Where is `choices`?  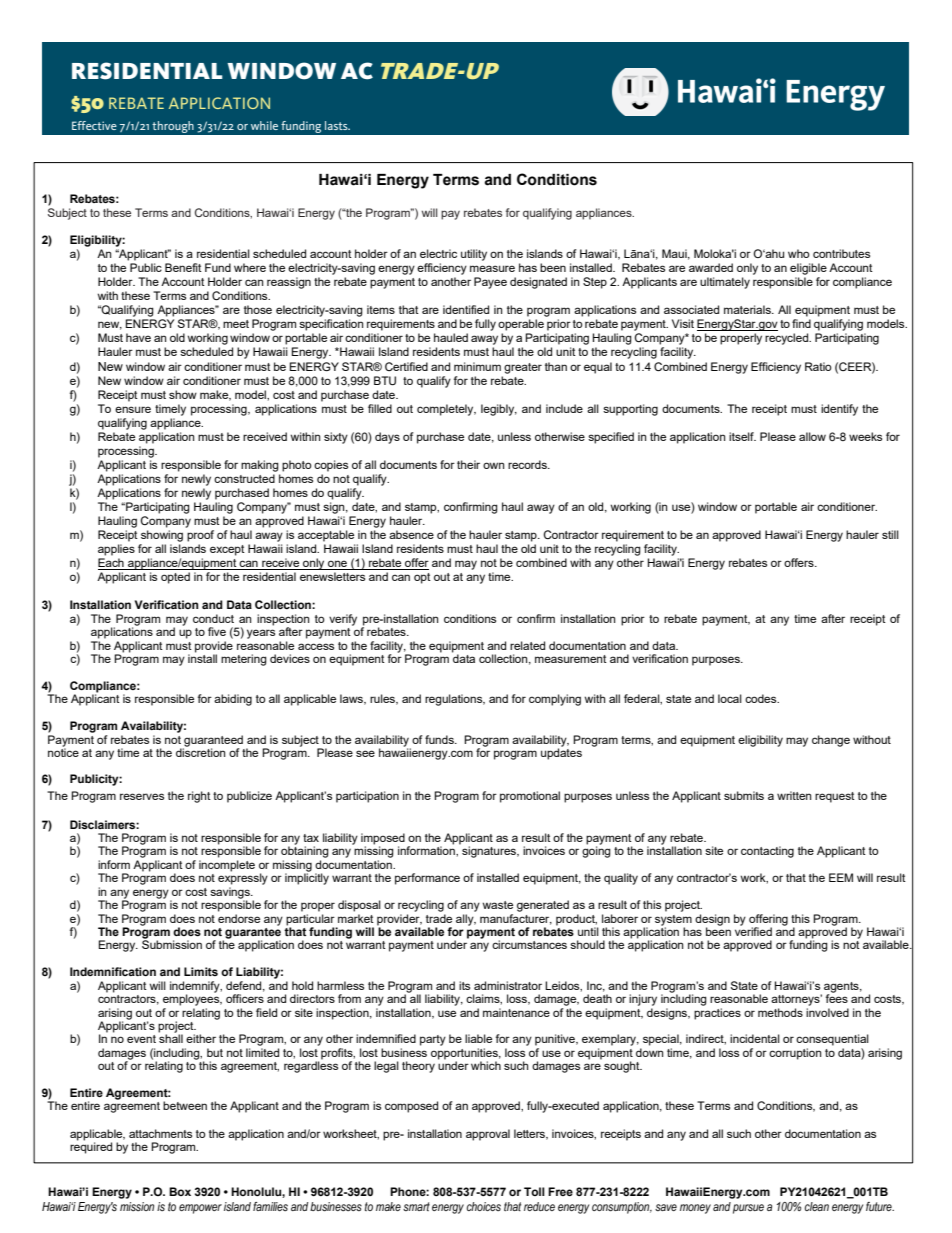
choices is located at coordinates (483, 1206).
